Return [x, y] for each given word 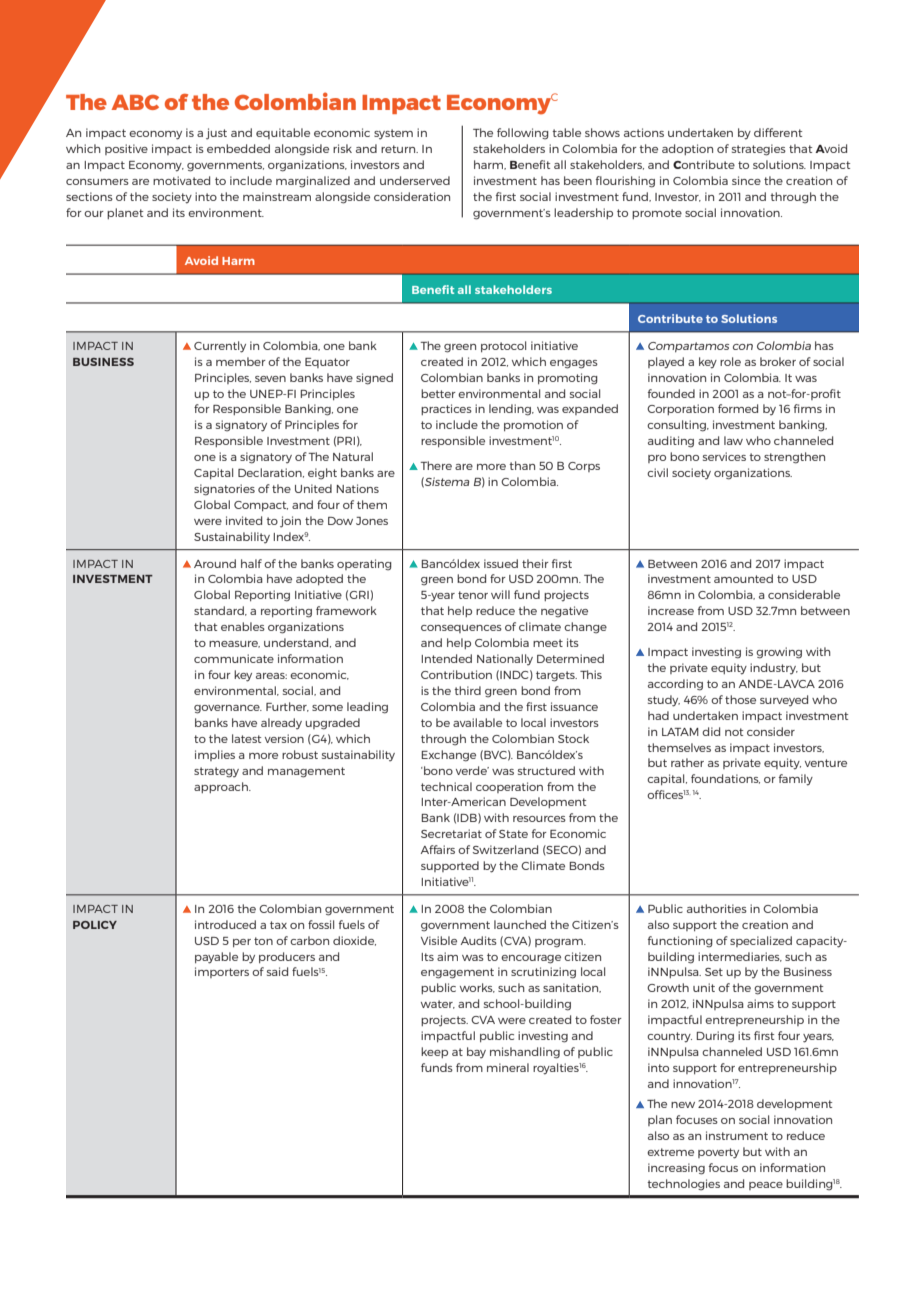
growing [779, 653]
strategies [759, 150]
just [216, 134]
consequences [461, 629]
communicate [234, 658]
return [399, 149]
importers [222, 972]
